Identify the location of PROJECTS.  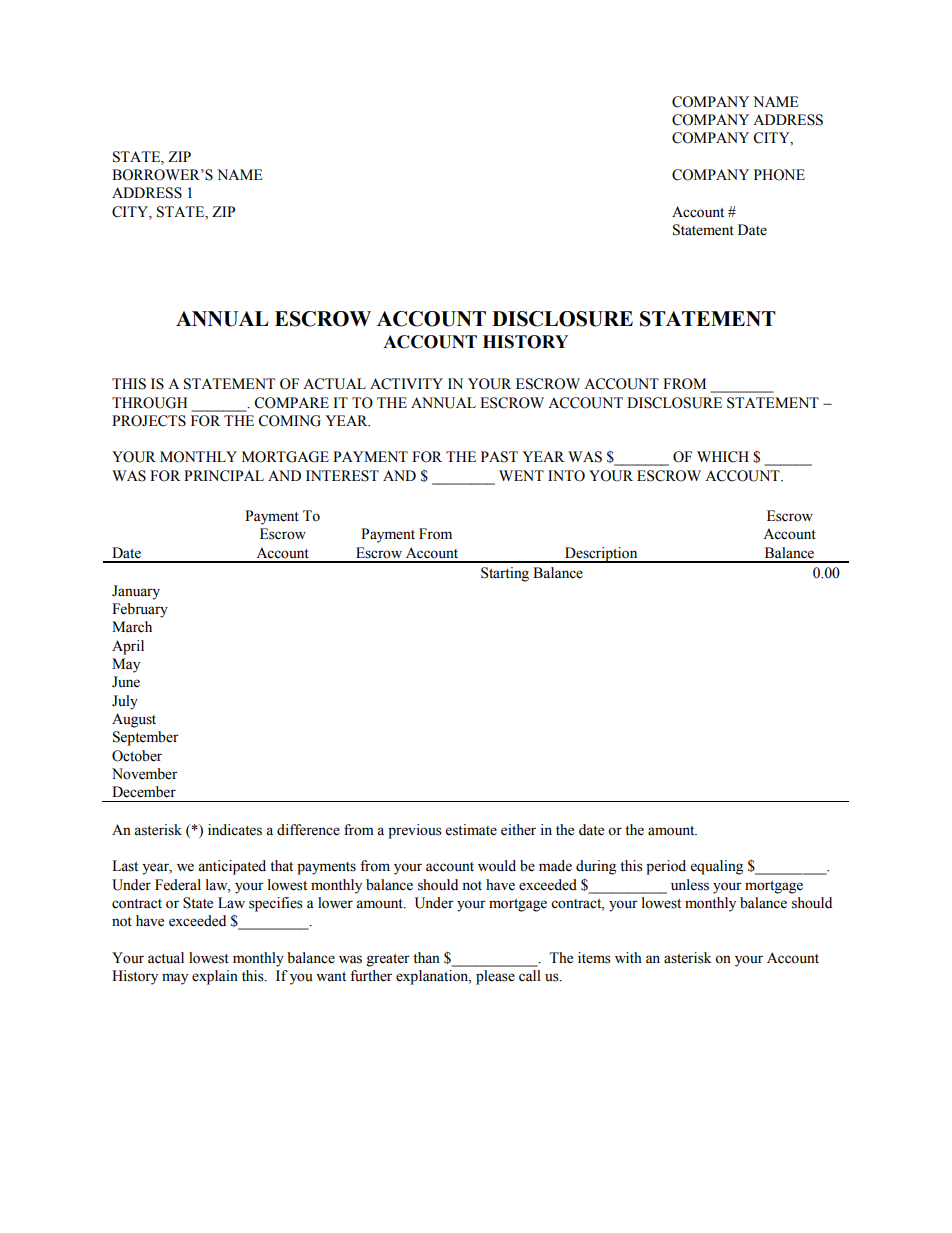
(149, 421).
